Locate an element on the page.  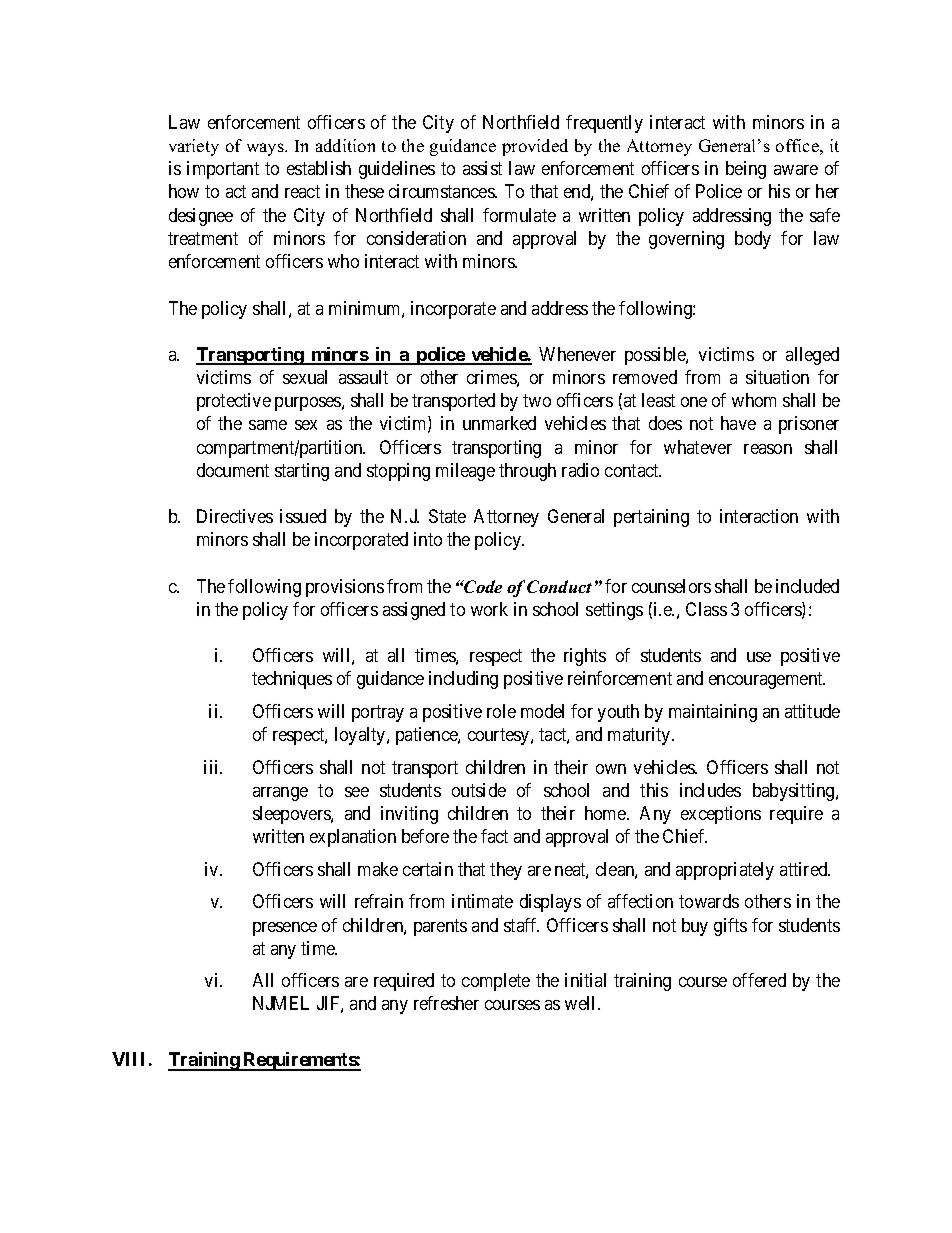
assist is located at coordinates (482, 168).
